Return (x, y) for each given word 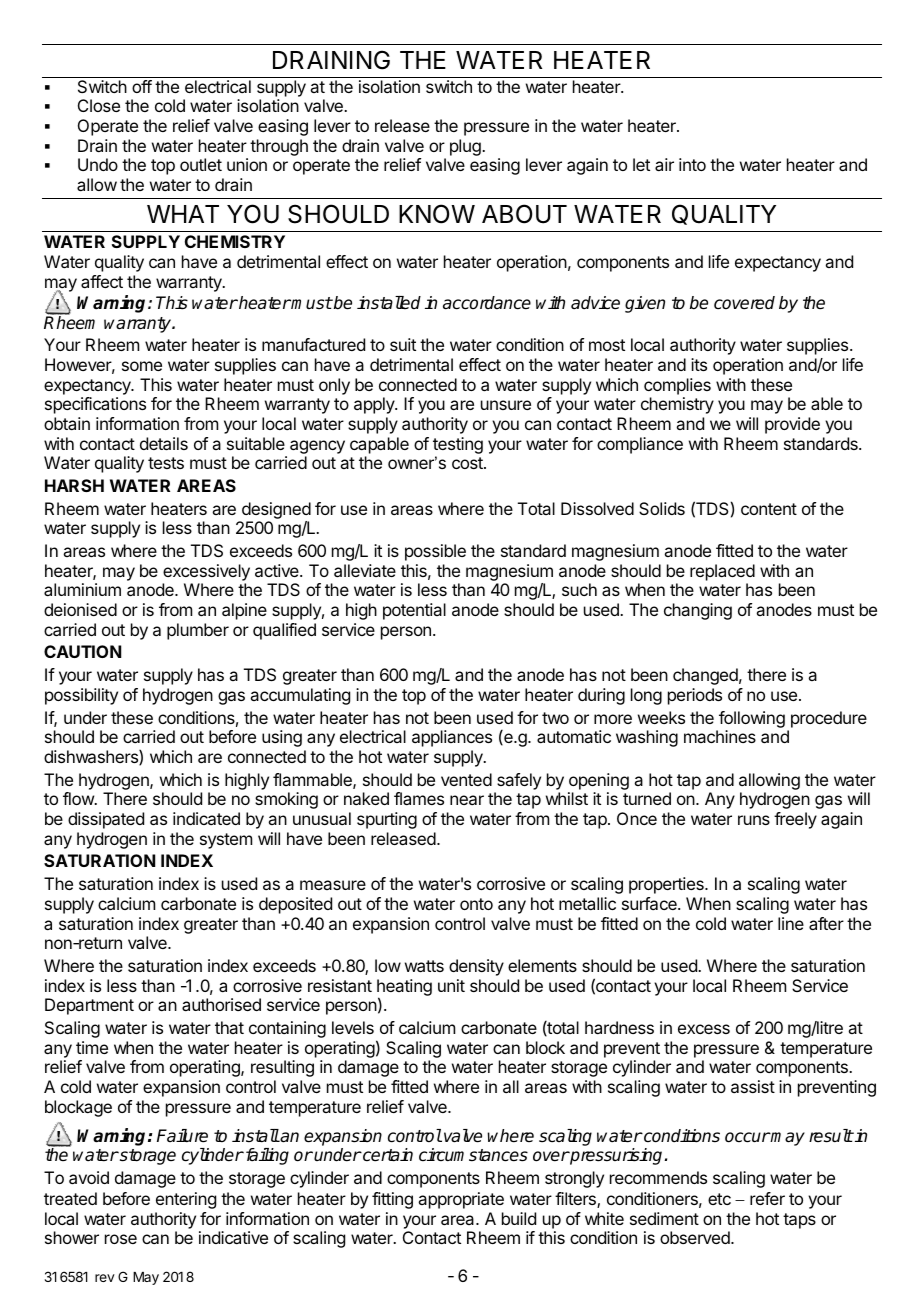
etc (719, 1199)
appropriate (461, 1200)
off (142, 86)
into (692, 164)
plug (466, 147)
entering (186, 1200)
